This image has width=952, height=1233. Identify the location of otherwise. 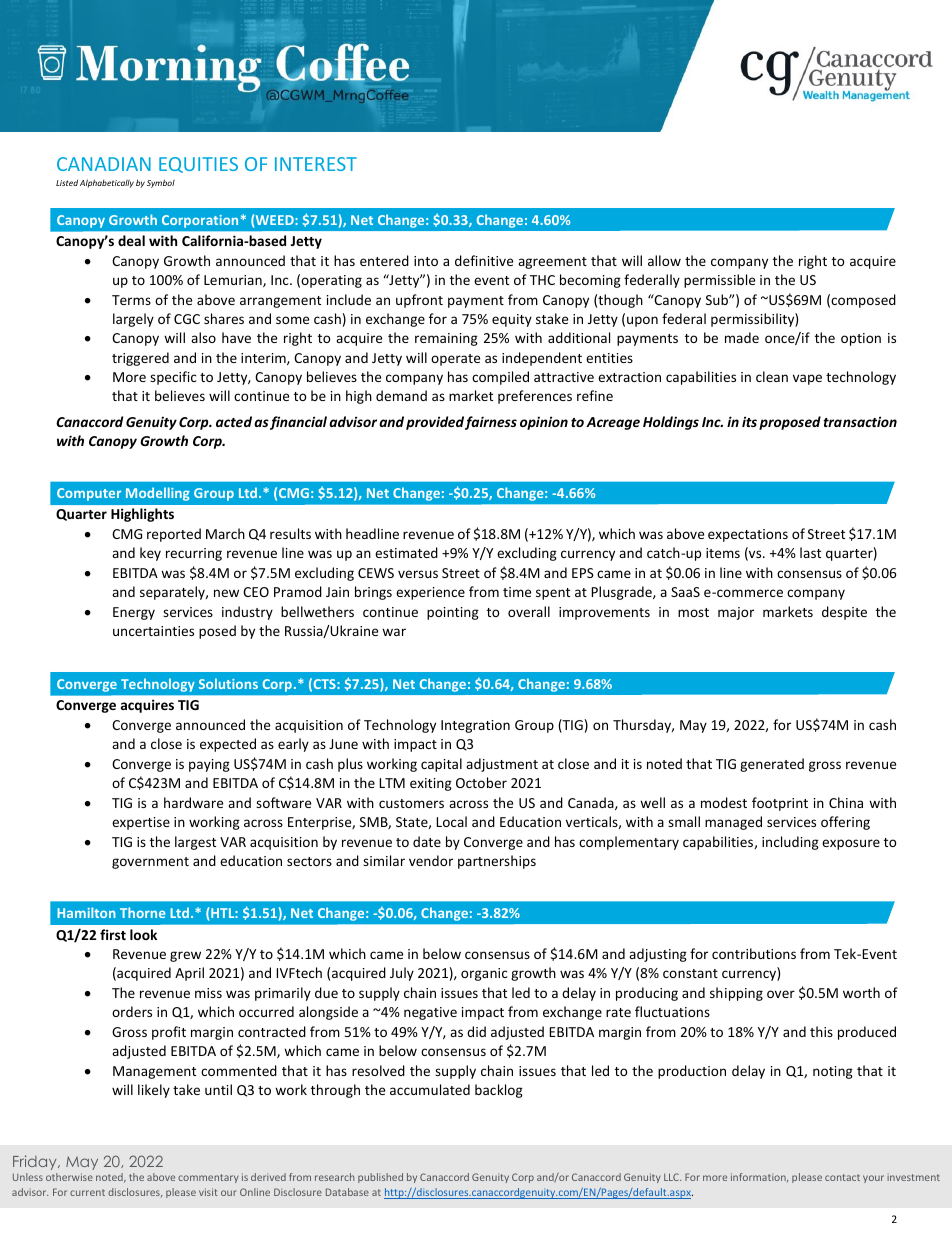
(69, 1177).
